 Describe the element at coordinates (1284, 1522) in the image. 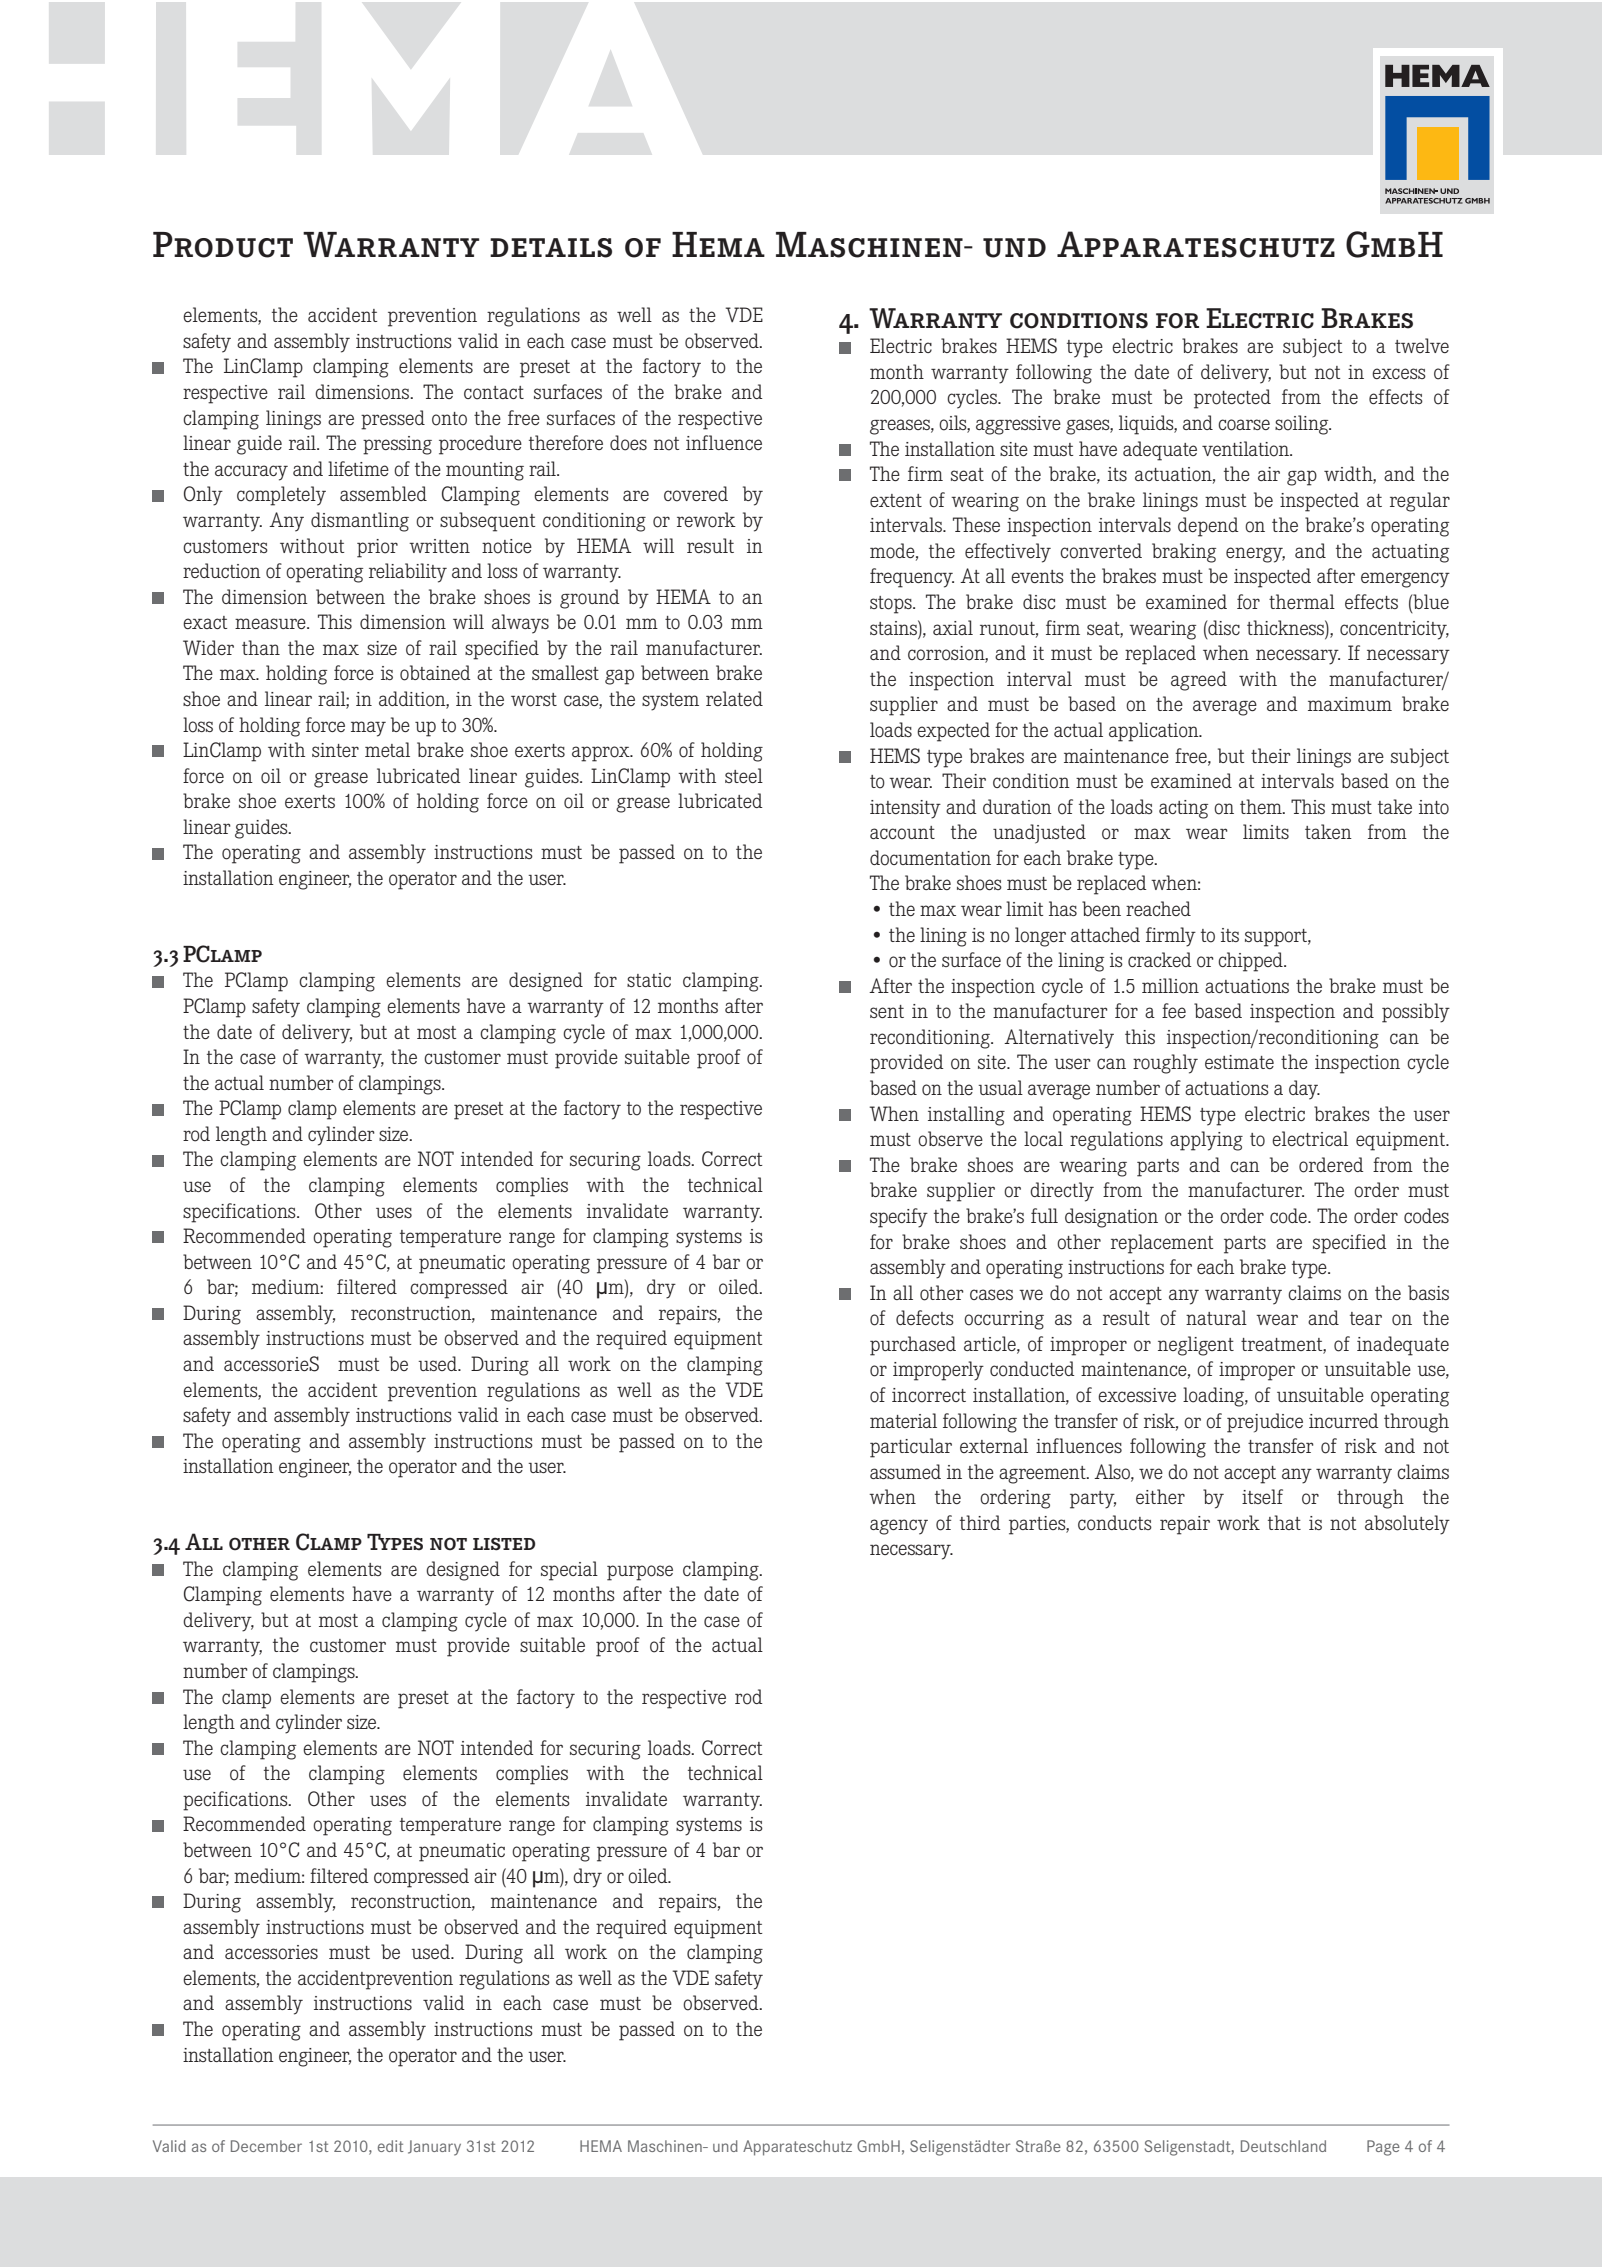

I see `that` at that location.
